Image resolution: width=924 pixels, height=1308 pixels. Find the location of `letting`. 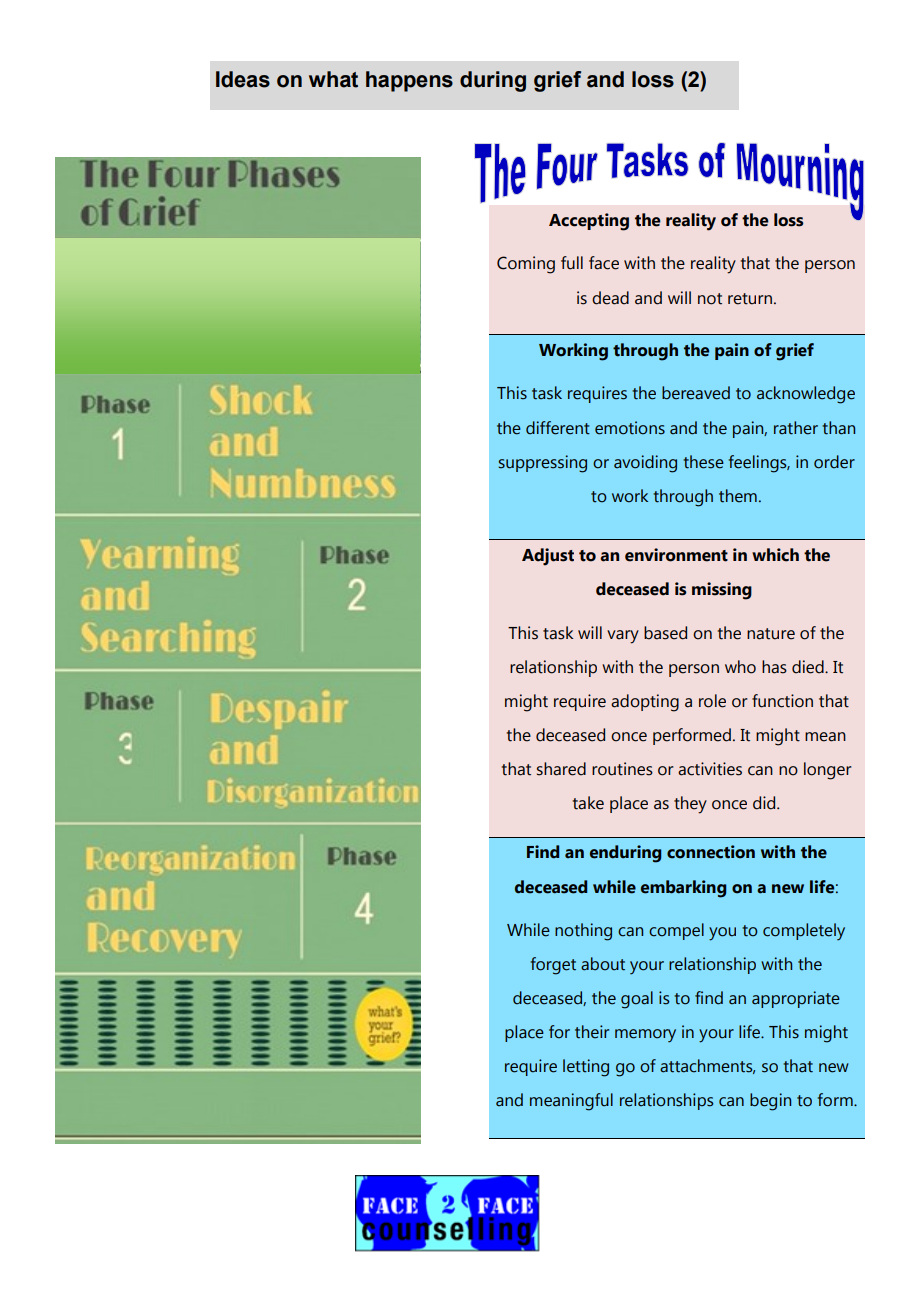

letting is located at coordinates (586, 1068).
